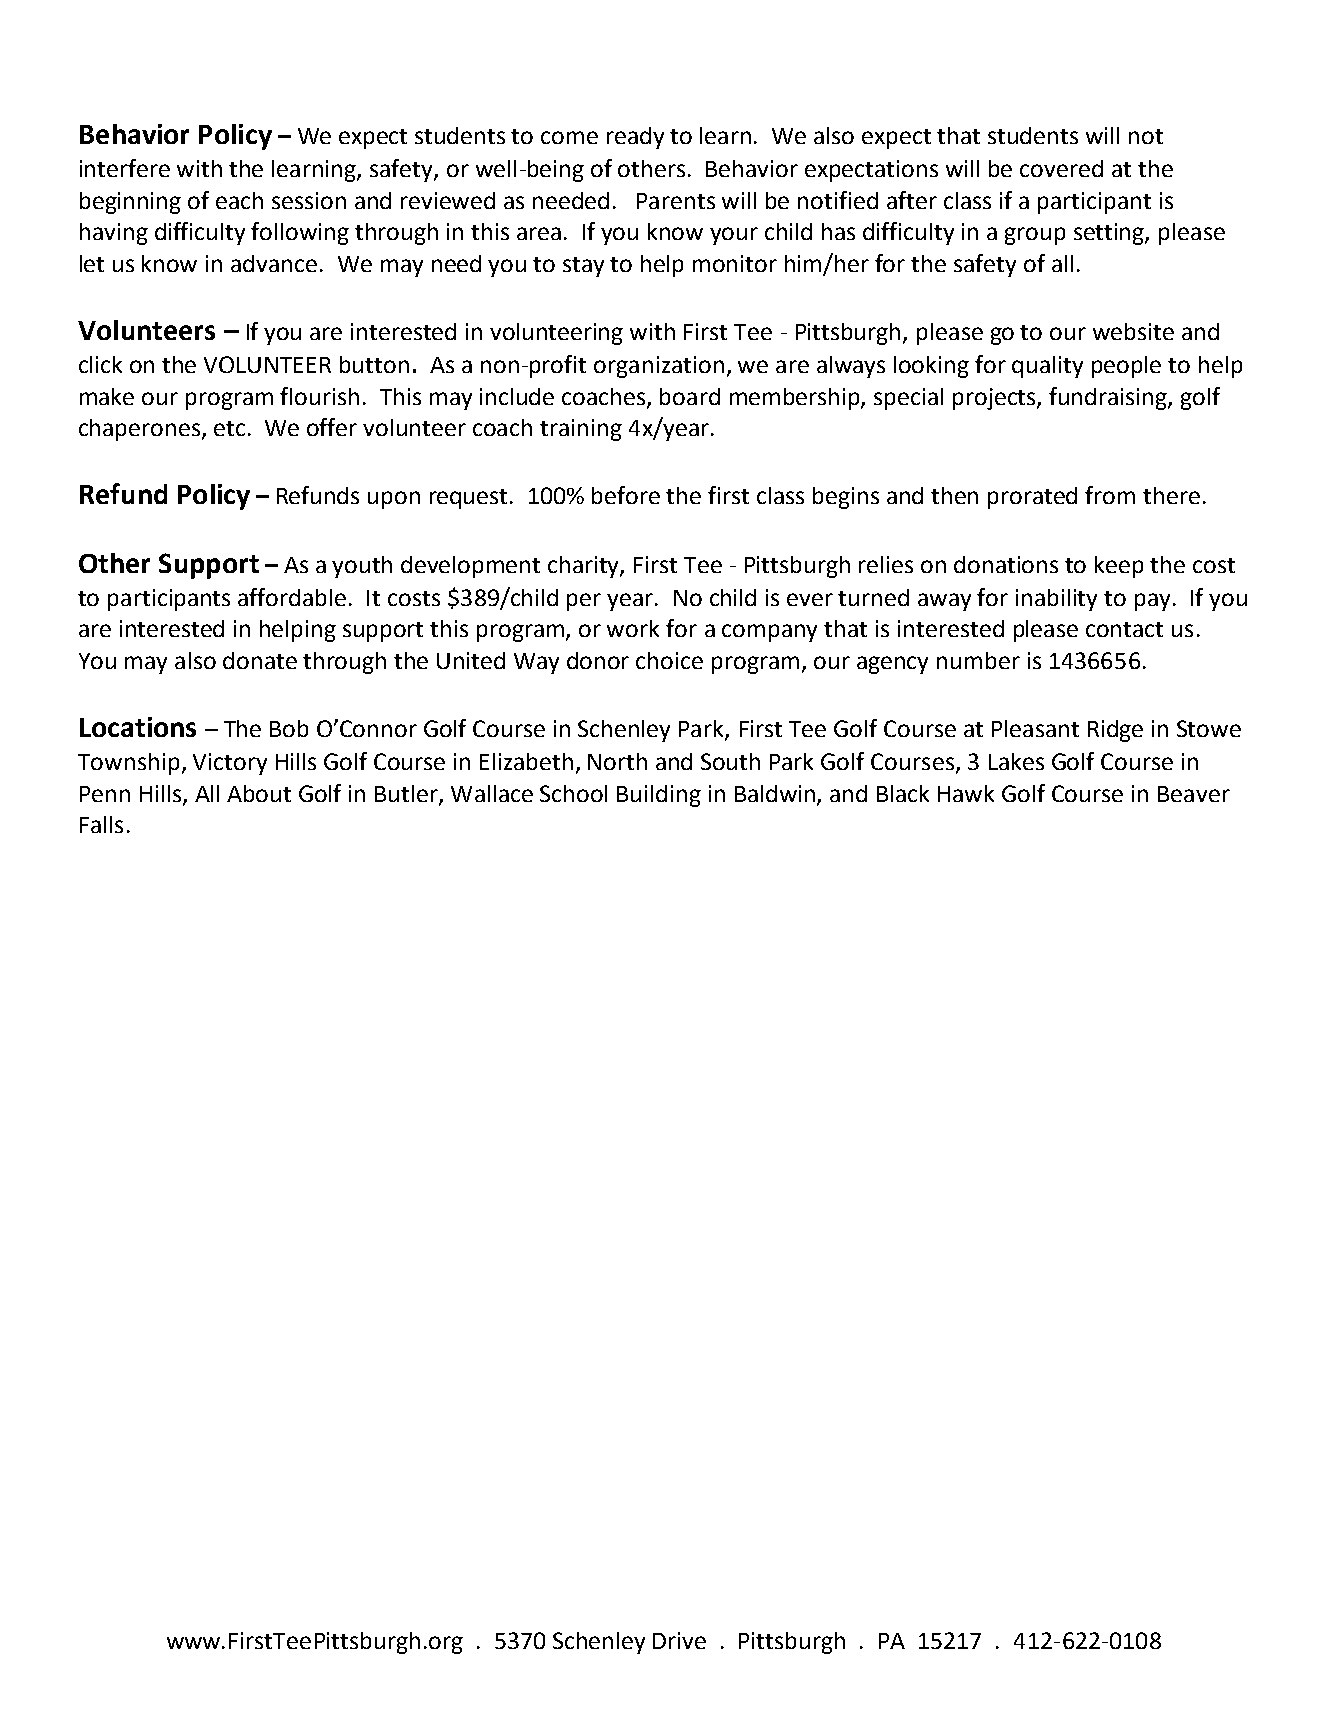  What do you see at coordinates (105, 794) in the image?
I see `Penn` at bounding box center [105, 794].
